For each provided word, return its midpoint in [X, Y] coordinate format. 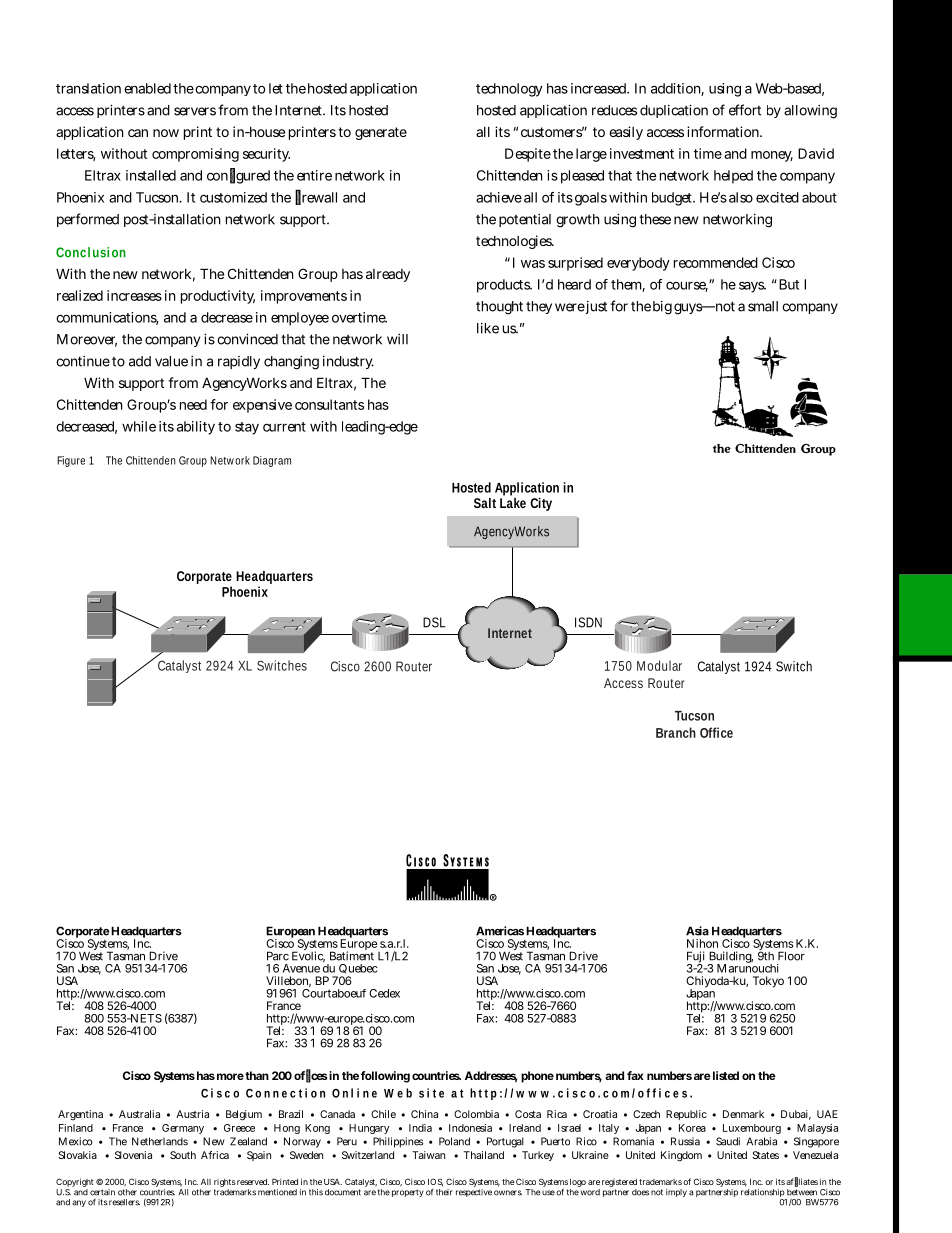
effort [745, 110]
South [183, 1155]
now [166, 133]
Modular [659, 665]
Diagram [272, 461]
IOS [435, 1182]
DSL [434, 622]
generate [381, 133]
